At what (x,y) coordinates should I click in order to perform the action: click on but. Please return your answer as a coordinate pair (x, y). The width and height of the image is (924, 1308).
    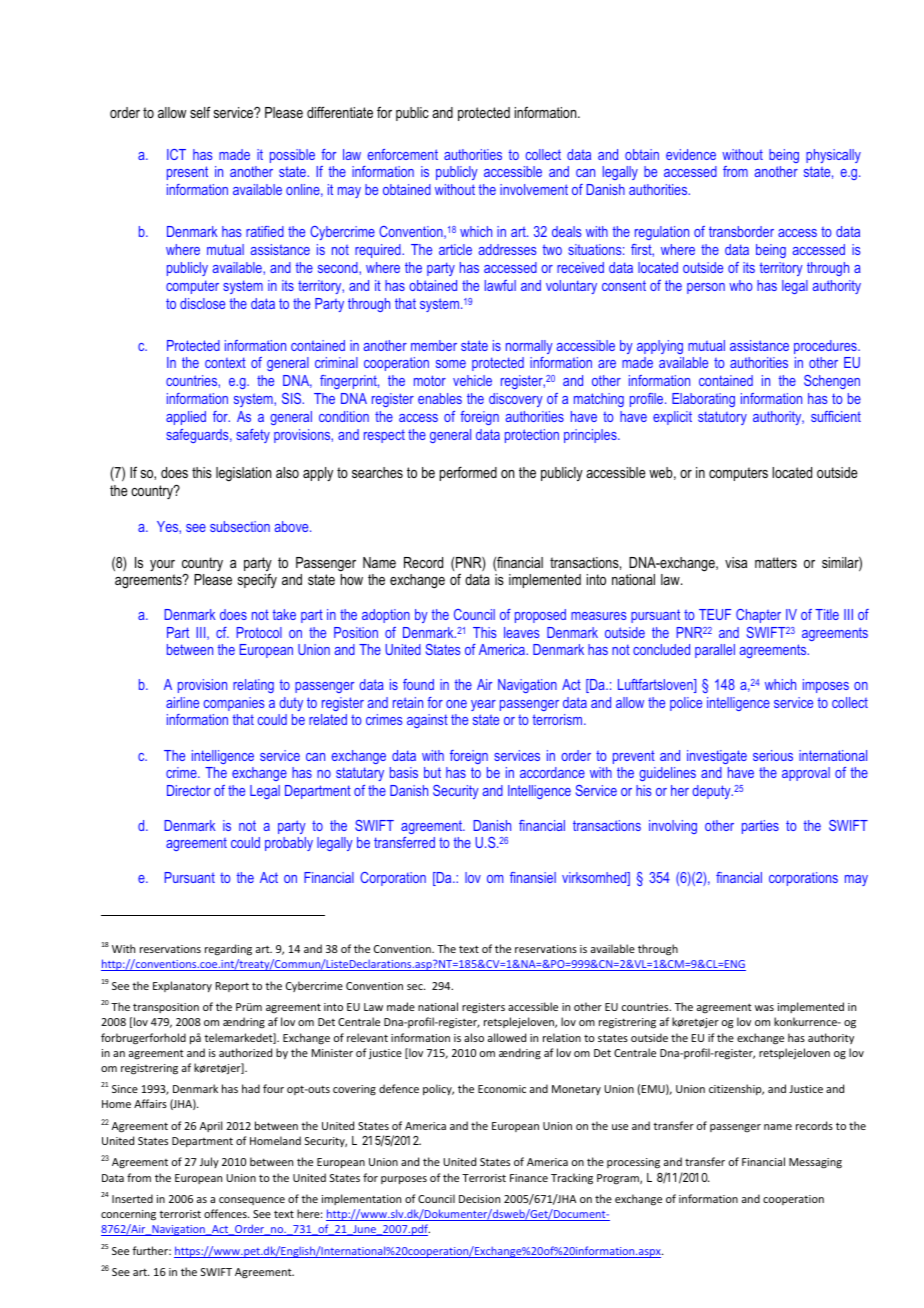
    Looking at the image, I should click on (432, 772).
